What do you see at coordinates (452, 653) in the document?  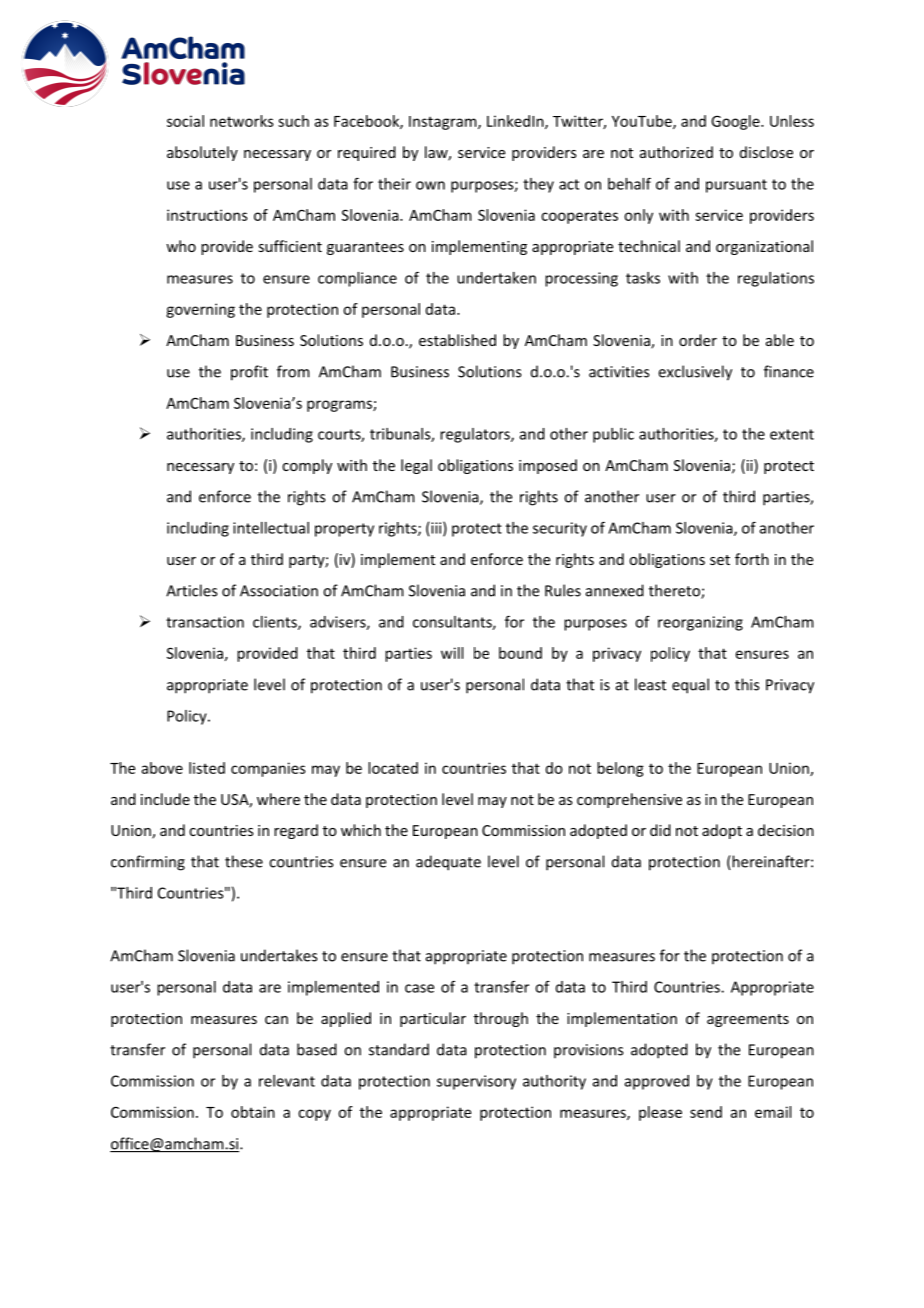 I see `will` at bounding box center [452, 653].
